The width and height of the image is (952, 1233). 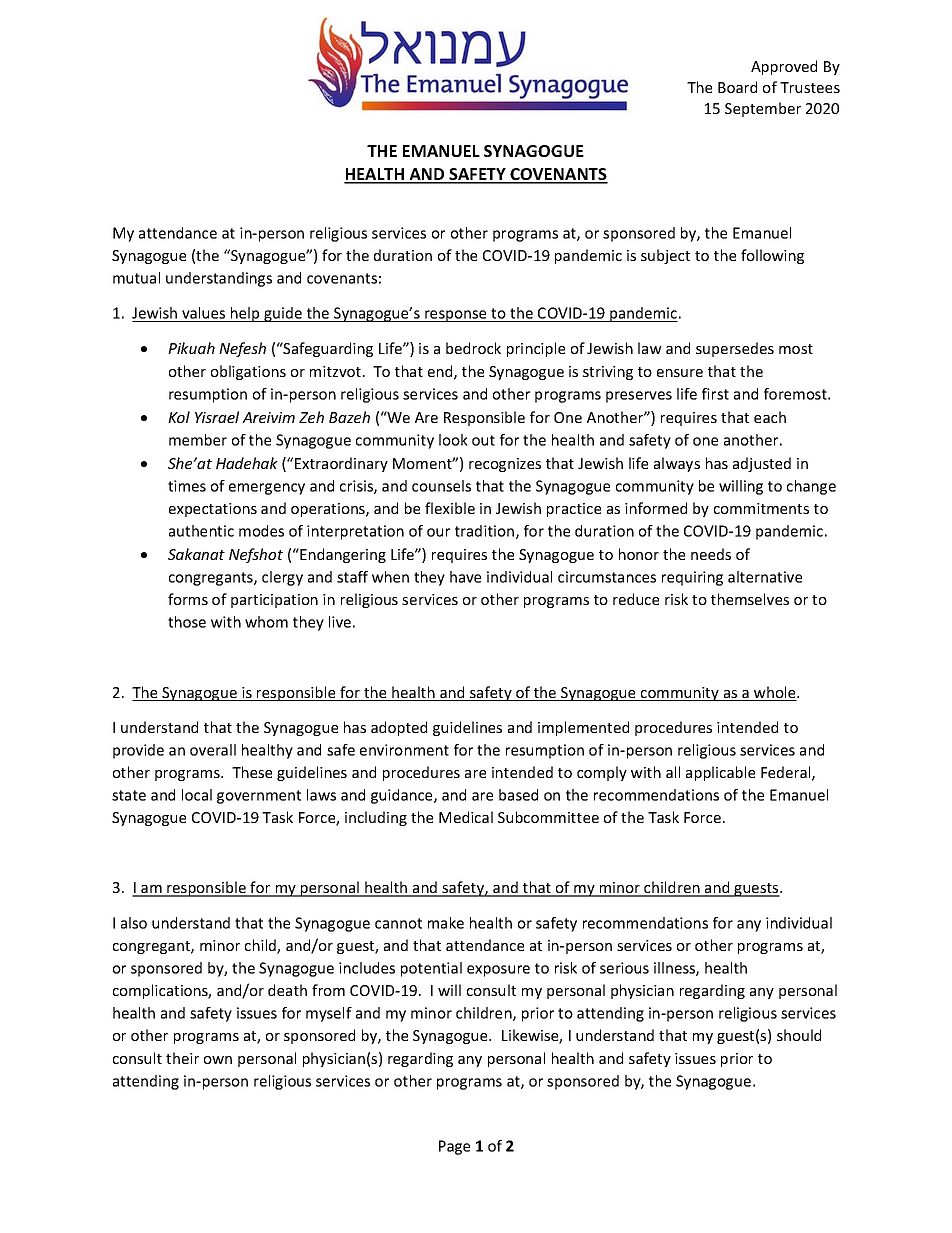 What do you see at coordinates (218, 1060) in the image?
I see `own` at bounding box center [218, 1060].
